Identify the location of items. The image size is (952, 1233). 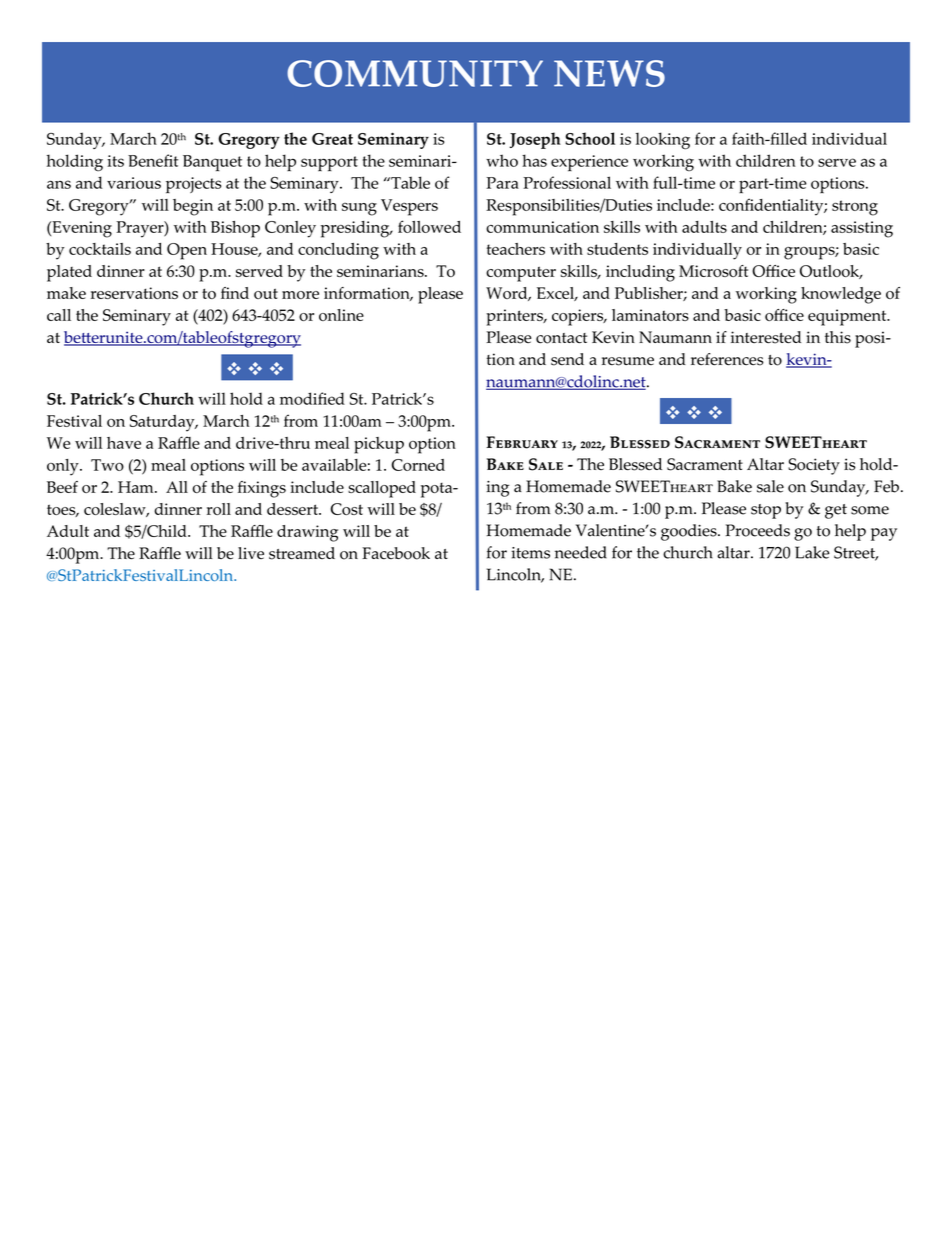
(530, 553).
